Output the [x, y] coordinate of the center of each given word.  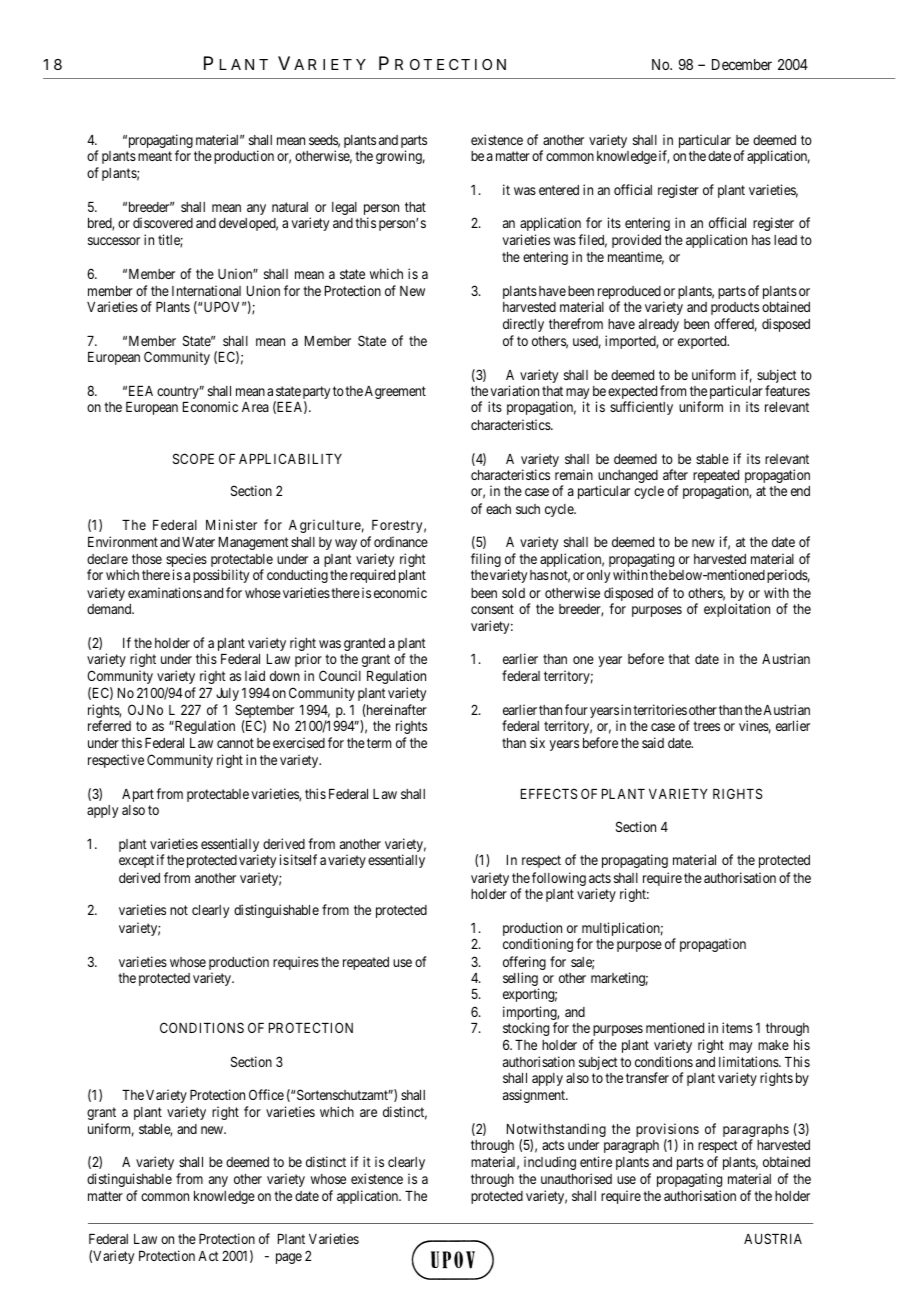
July [227, 694]
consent [492, 609]
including [550, 1163]
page [289, 1258]
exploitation [737, 610]
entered [559, 190]
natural [290, 207]
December [742, 64]
